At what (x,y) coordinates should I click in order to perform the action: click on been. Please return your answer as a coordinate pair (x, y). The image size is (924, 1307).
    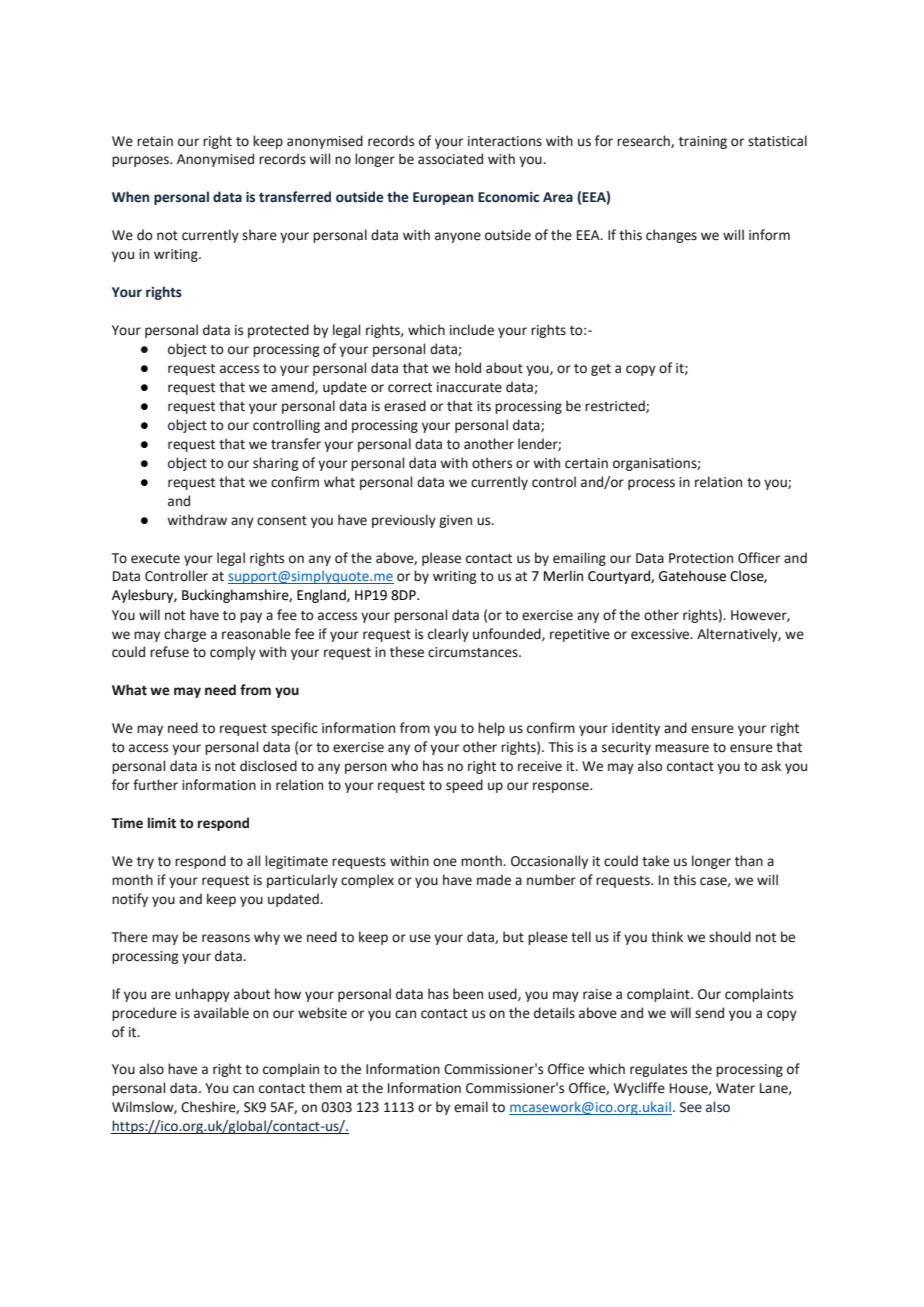
    Looking at the image, I should click on (468, 994).
